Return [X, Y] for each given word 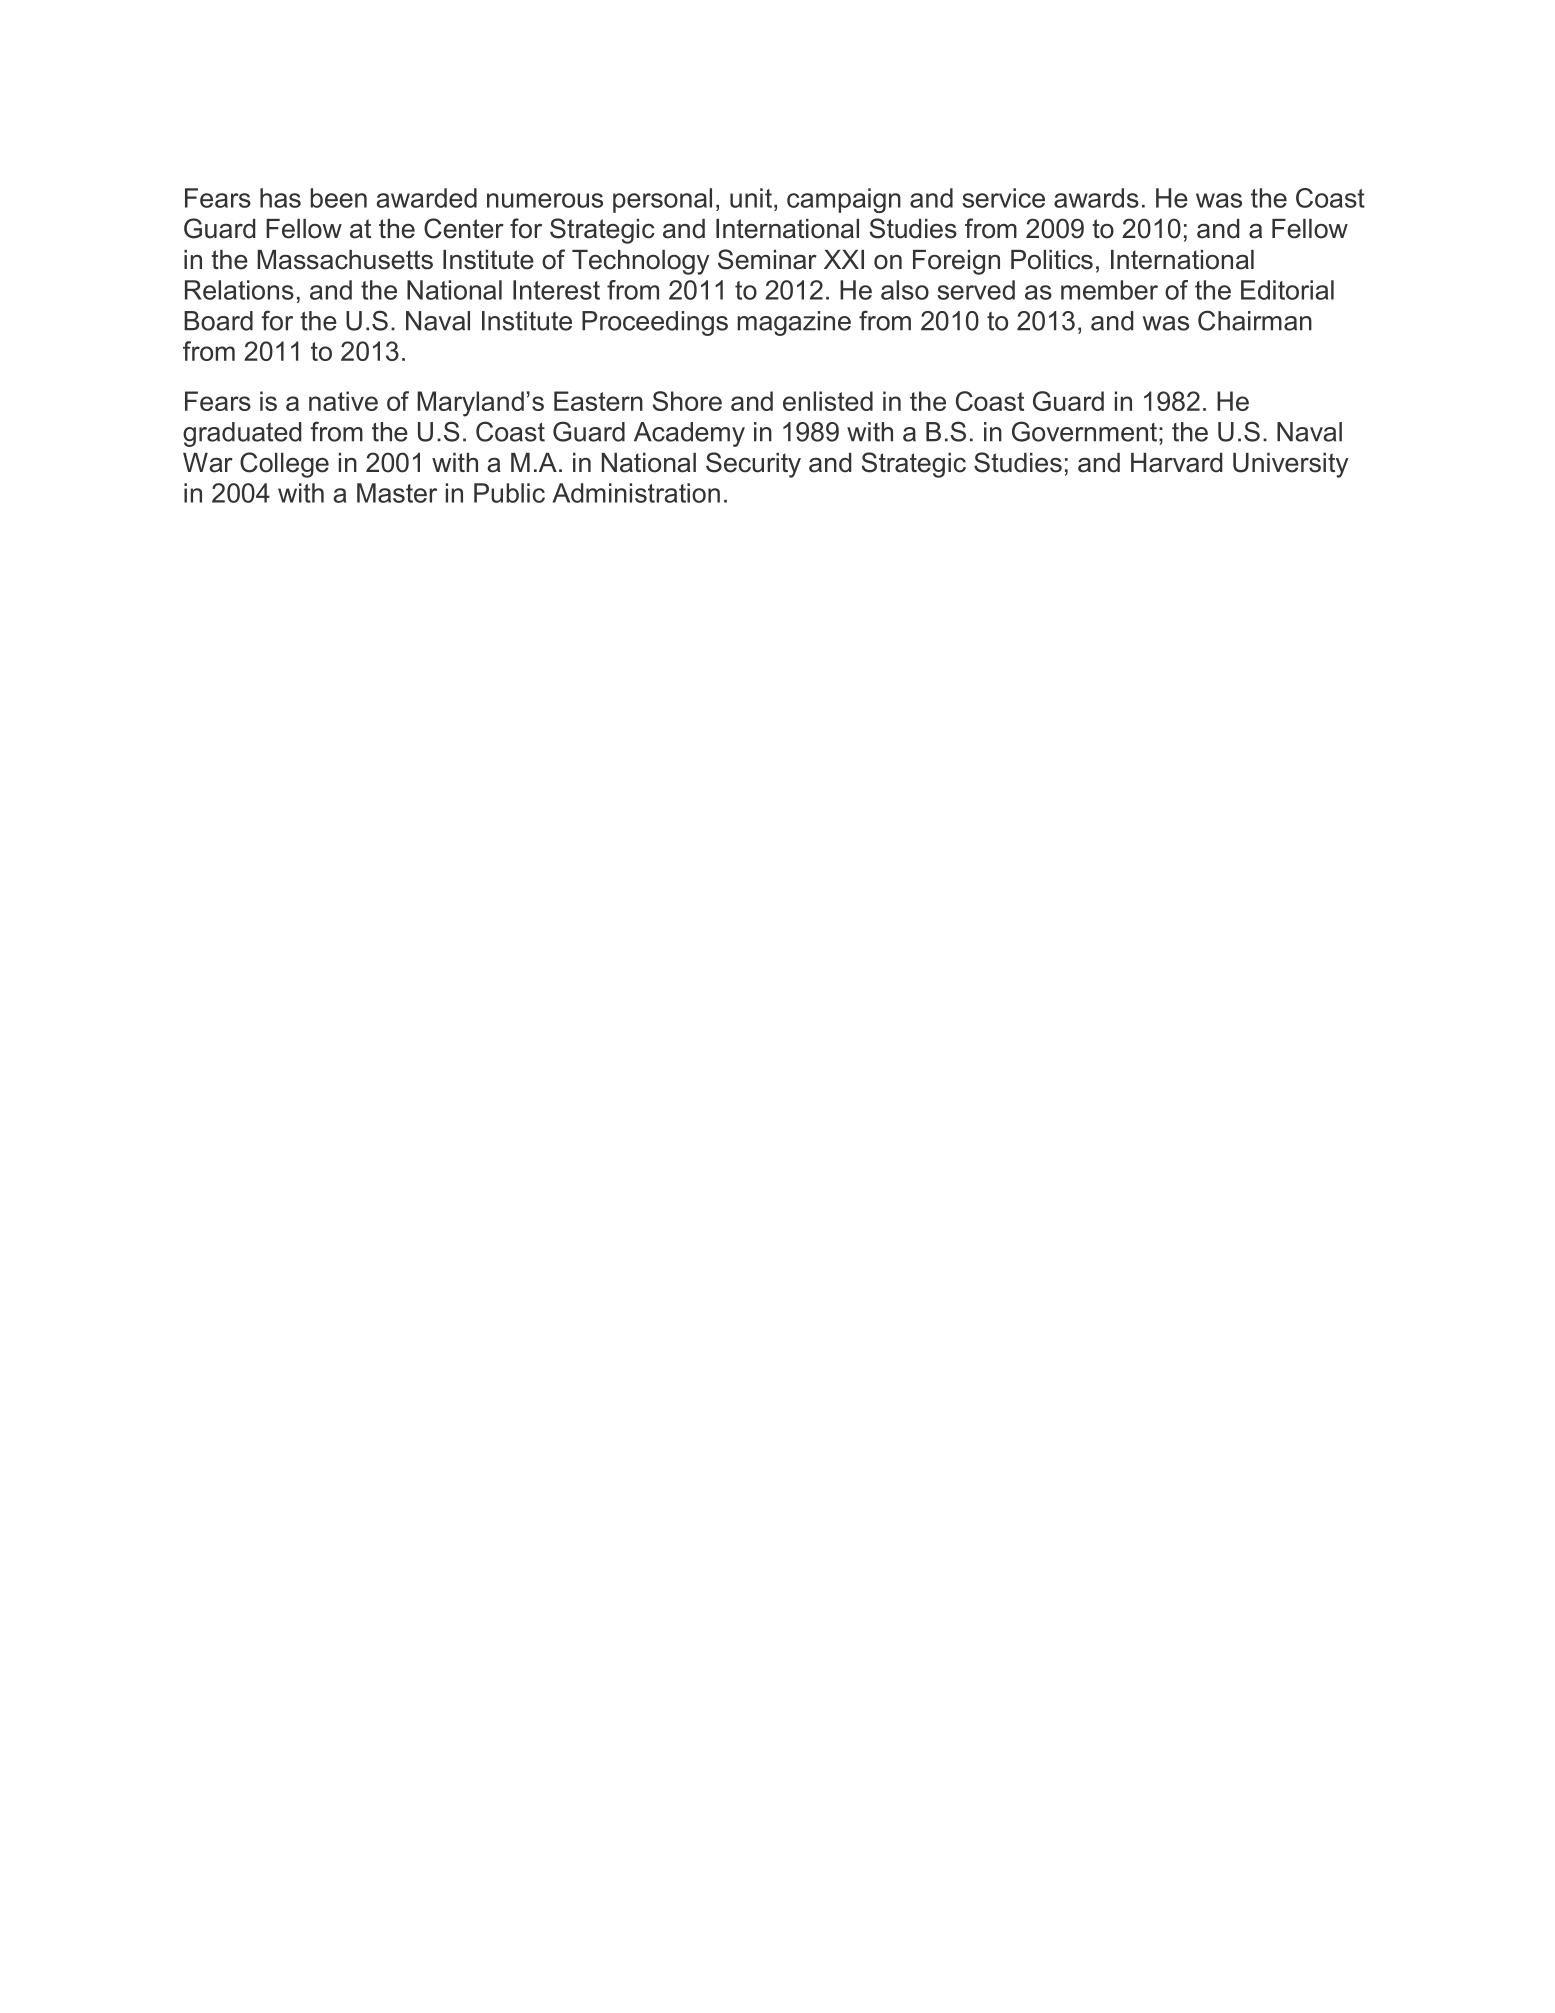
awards [1096, 198]
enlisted [828, 401]
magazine [794, 323]
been [338, 198]
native [343, 401]
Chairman [1255, 320]
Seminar [767, 259]
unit [752, 198]
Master [397, 493]
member [1109, 290]
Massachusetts [345, 260]
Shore [687, 401]
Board [218, 321]
